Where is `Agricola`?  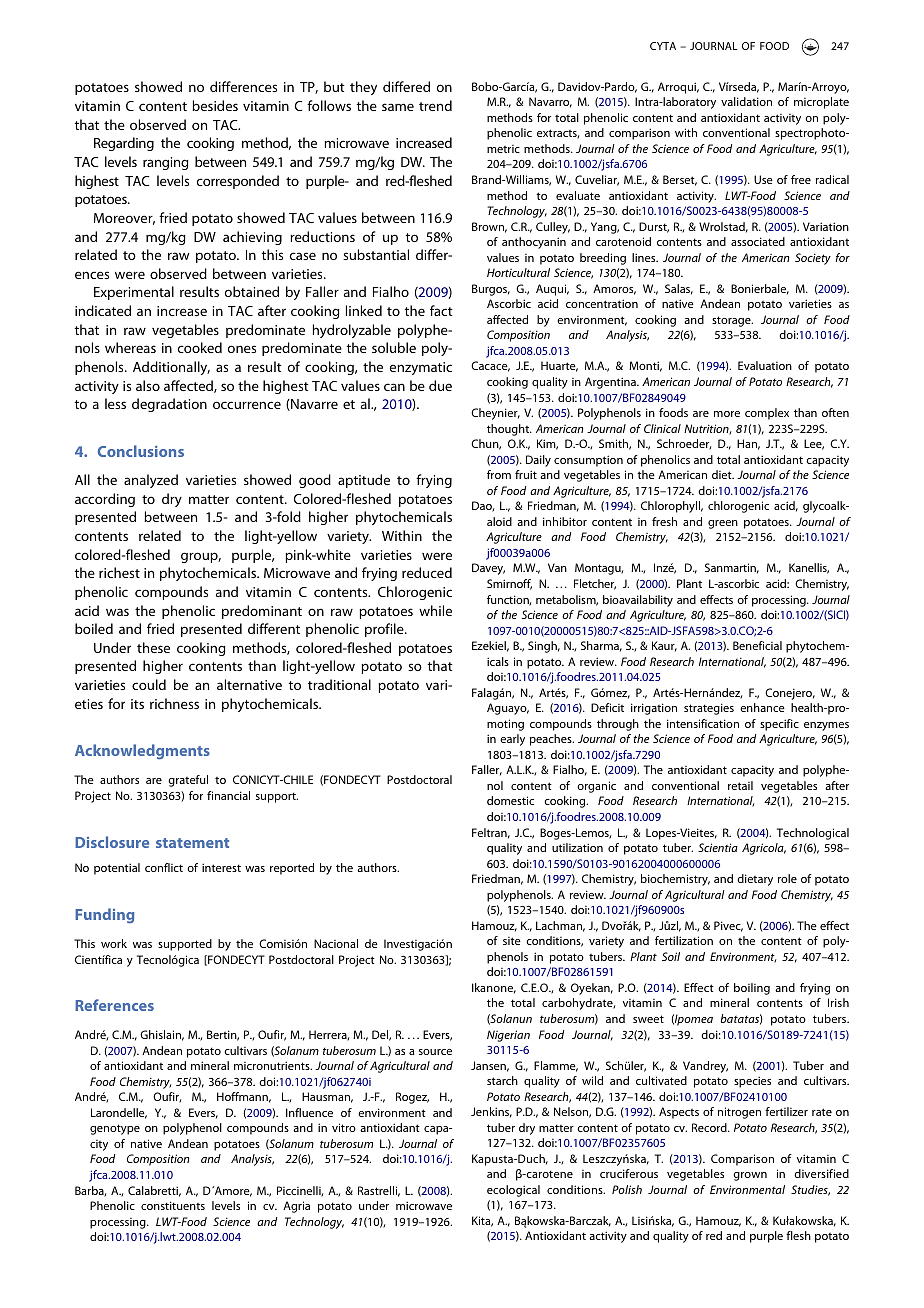
Agricola is located at coordinates (764, 849).
